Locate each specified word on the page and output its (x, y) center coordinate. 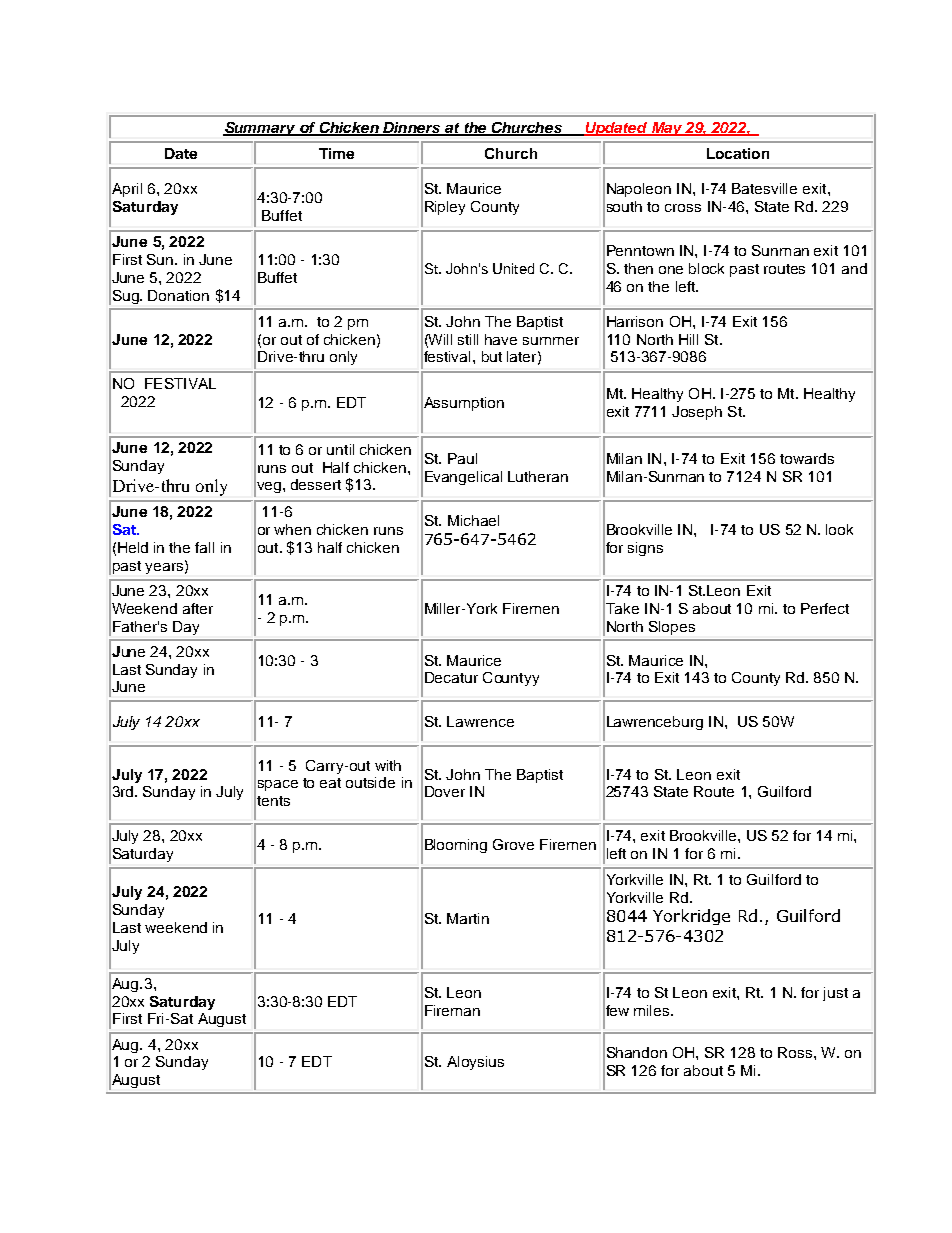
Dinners (412, 129)
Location (738, 153)
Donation (178, 295)
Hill (688, 339)
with (388, 765)
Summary (260, 129)
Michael (473, 520)
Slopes (672, 628)
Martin (468, 918)
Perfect (825, 608)
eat (330, 783)
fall (204, 547)
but (492, 356)
